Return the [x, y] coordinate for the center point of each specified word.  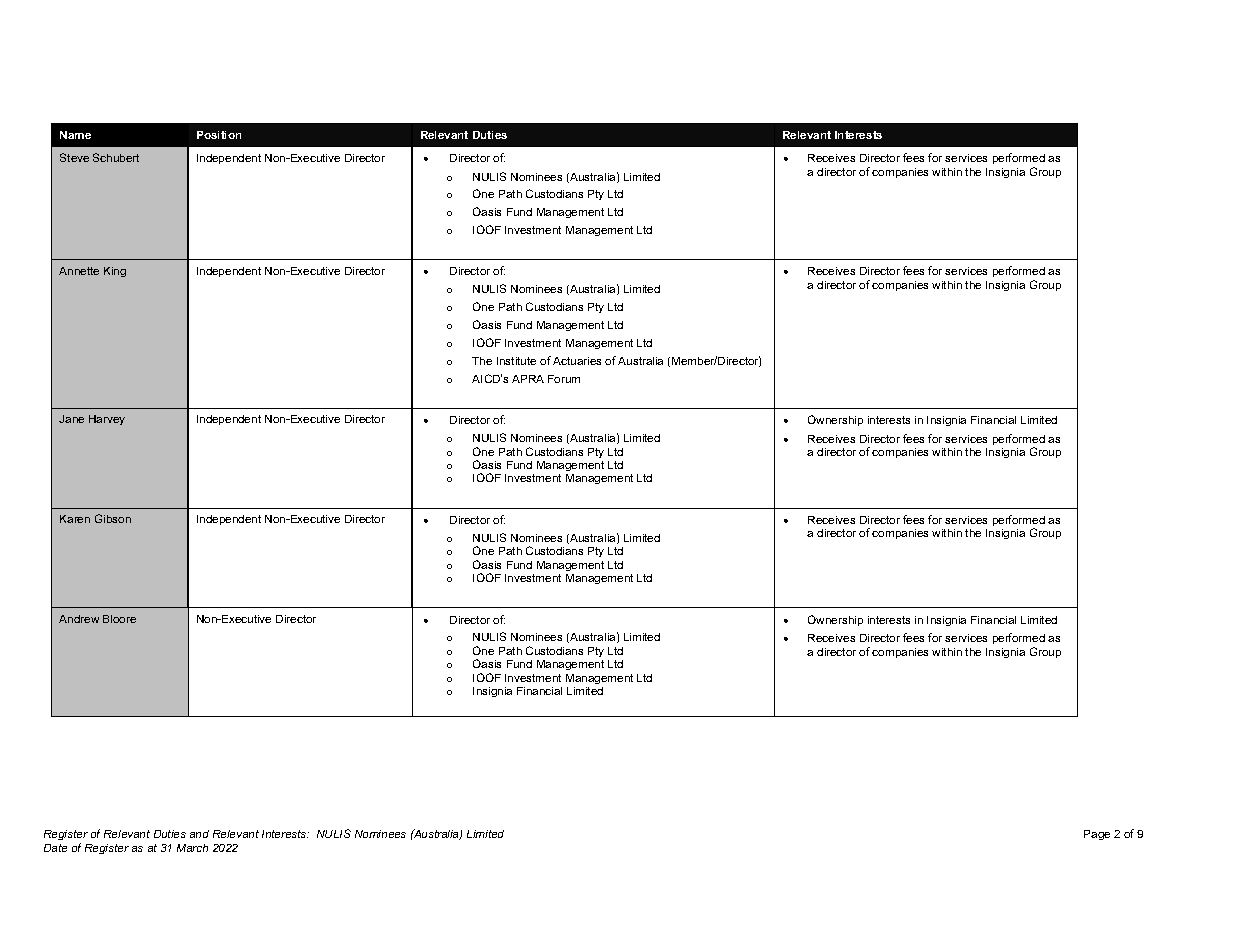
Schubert [116, 157]
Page [1097, 835]
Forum [564, 379]
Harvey [107, 420]
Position [219, 135]
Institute [516, 361]
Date [55, 848]
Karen [75, 519]
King [115, 272]
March [192, 848]
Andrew [79, 619]
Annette [79, 271]
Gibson [113, 518]
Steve [74, 157]
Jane [71, 419]
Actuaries [577, 361]
